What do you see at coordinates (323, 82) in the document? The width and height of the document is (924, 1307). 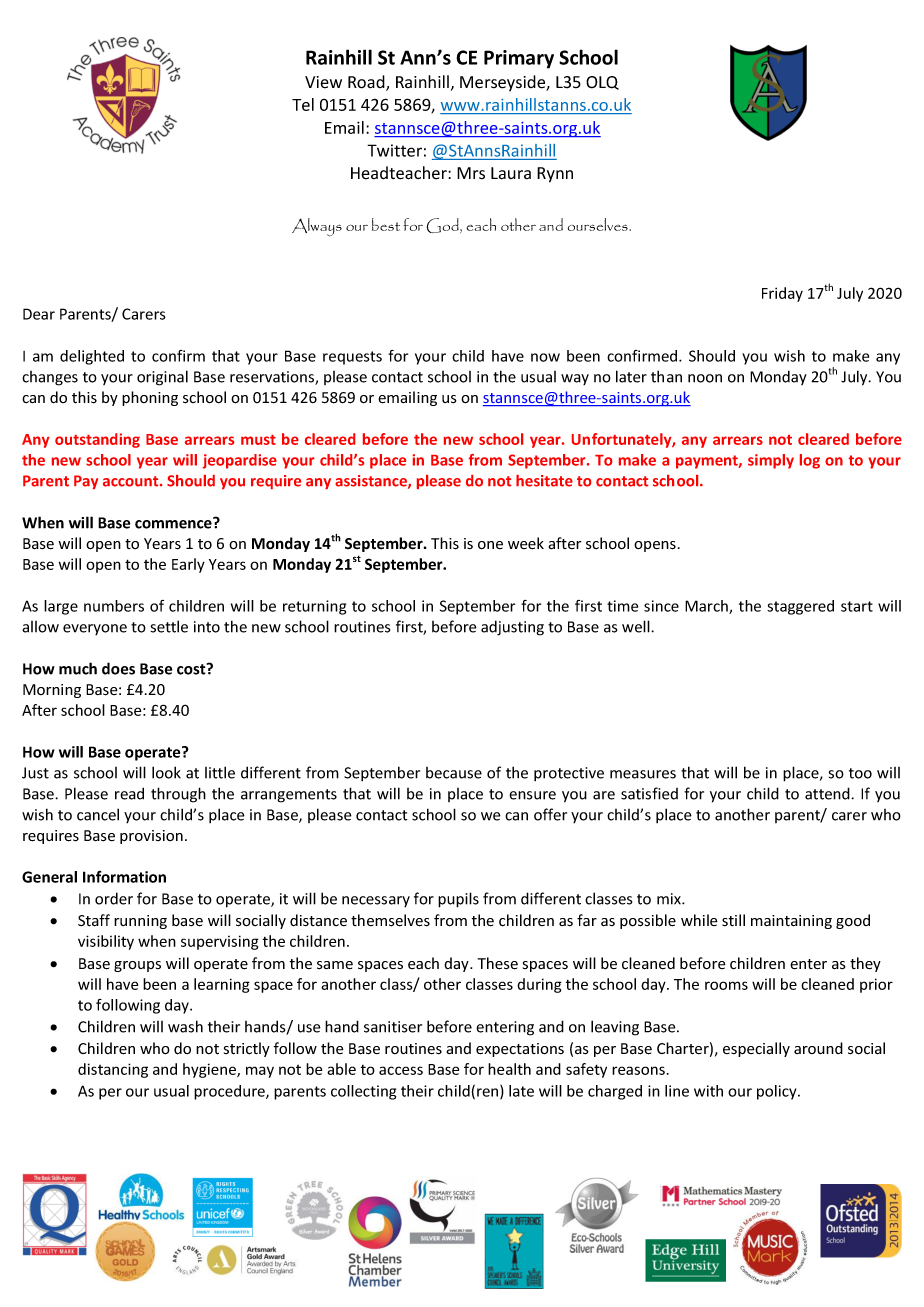 I see `View` at bounding box center [323, 82].
